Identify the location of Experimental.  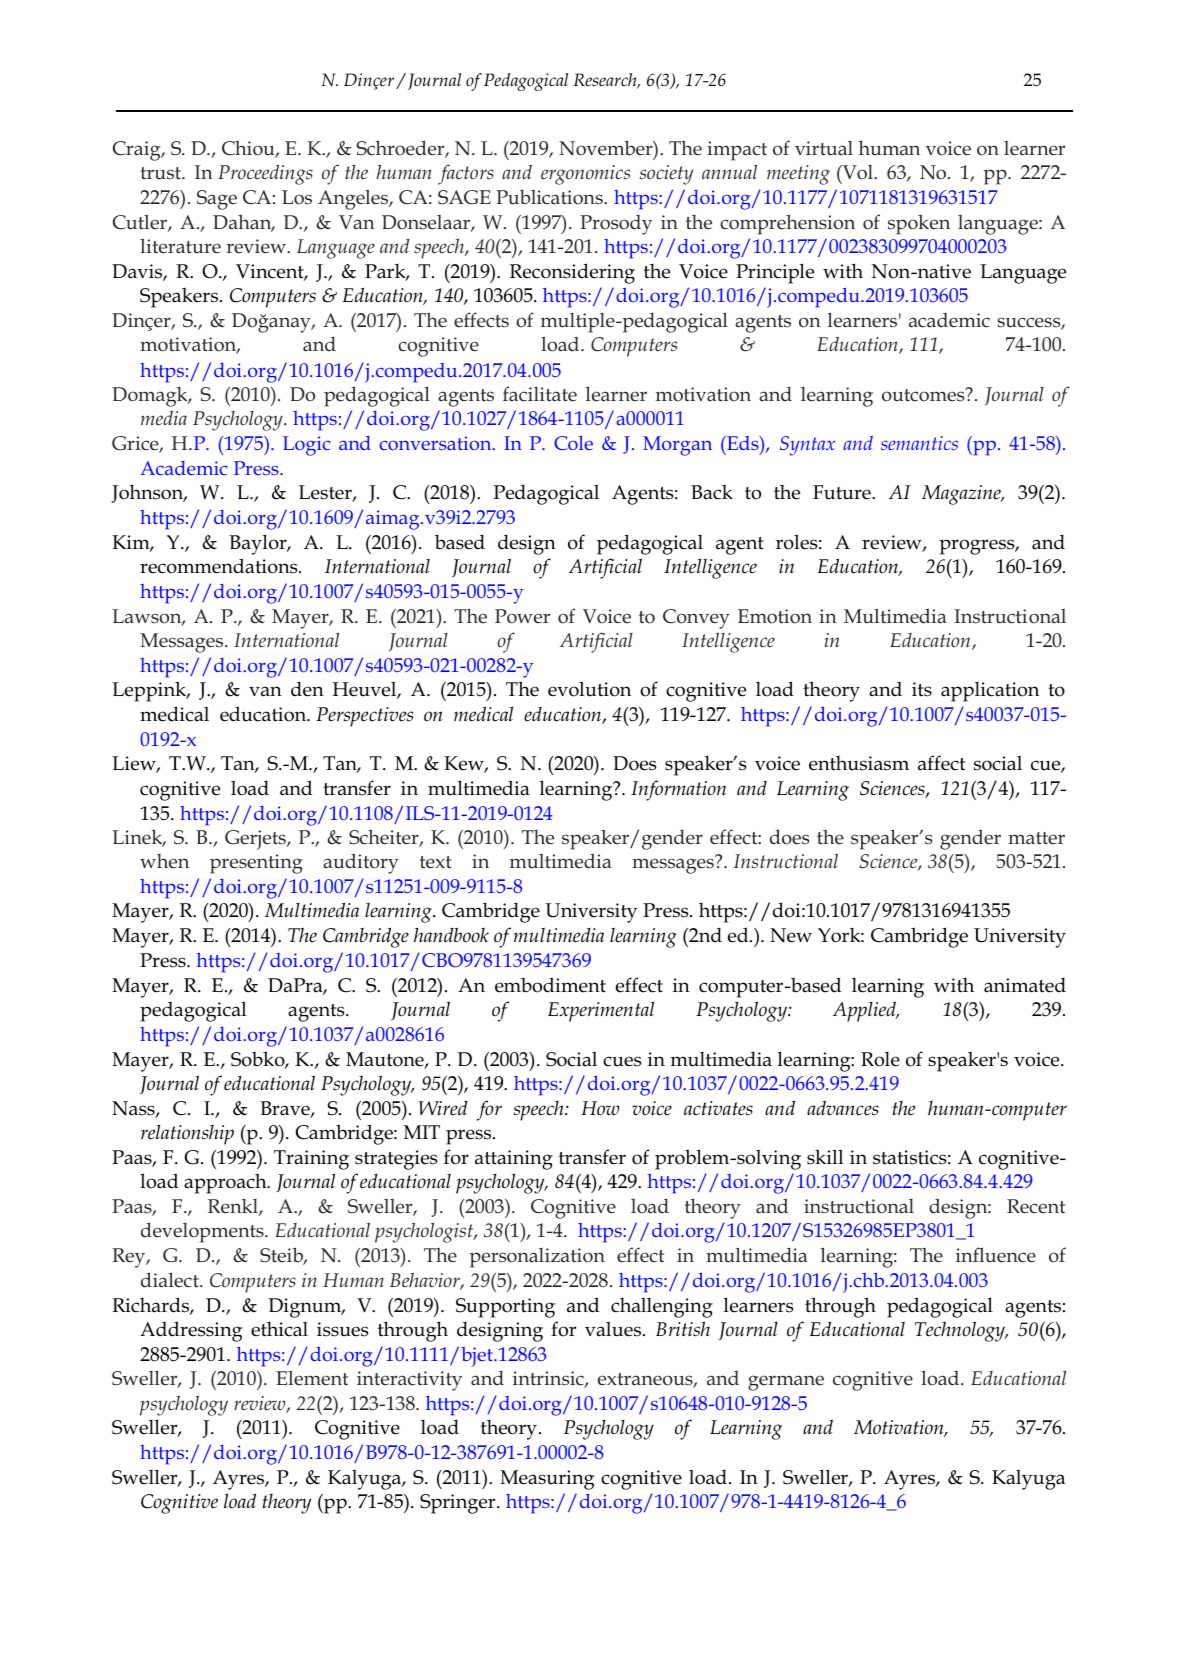
(601, 1011).
